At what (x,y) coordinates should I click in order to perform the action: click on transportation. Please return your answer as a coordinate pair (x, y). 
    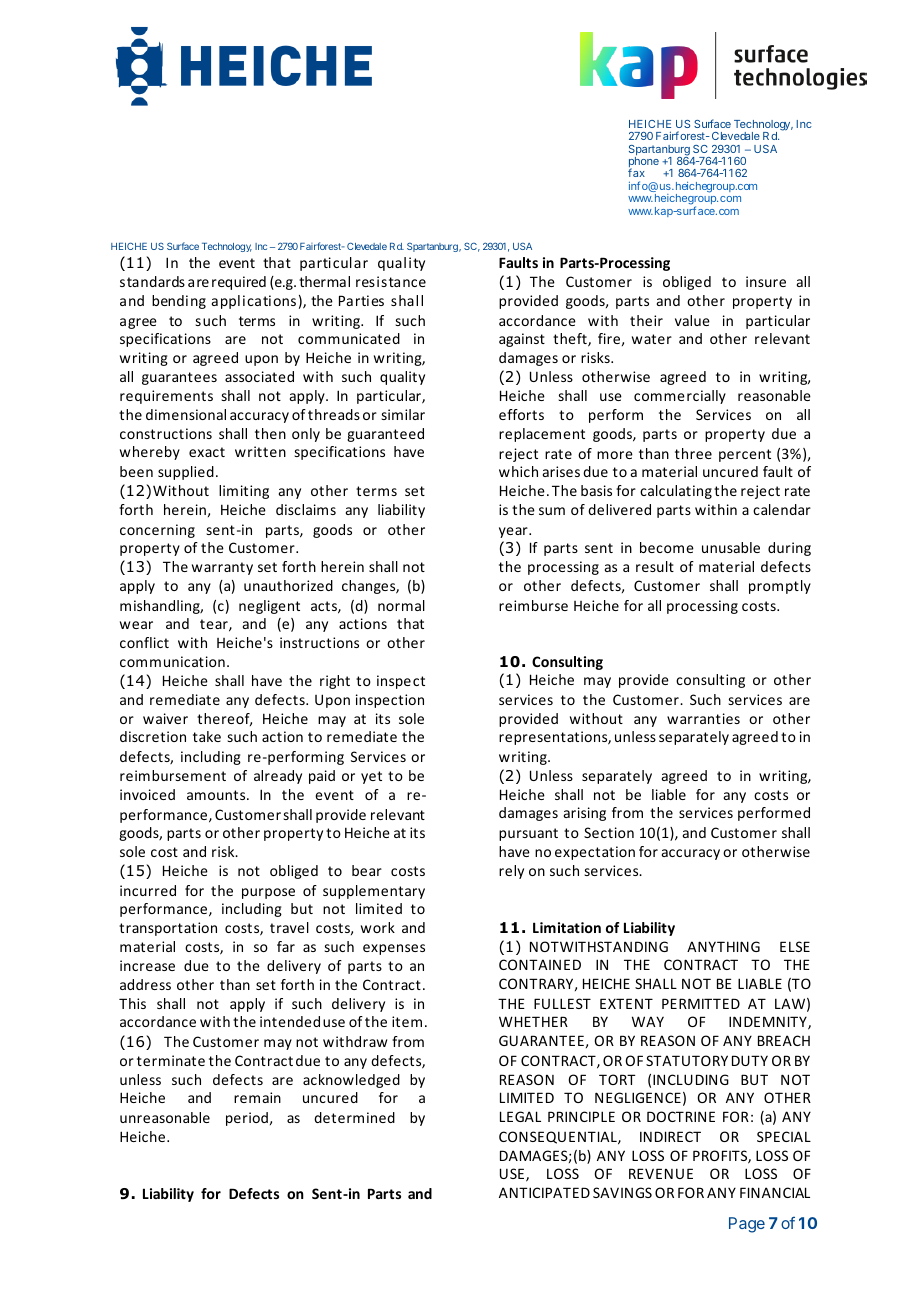
    Looking at the image, I should click on (168, 929).
